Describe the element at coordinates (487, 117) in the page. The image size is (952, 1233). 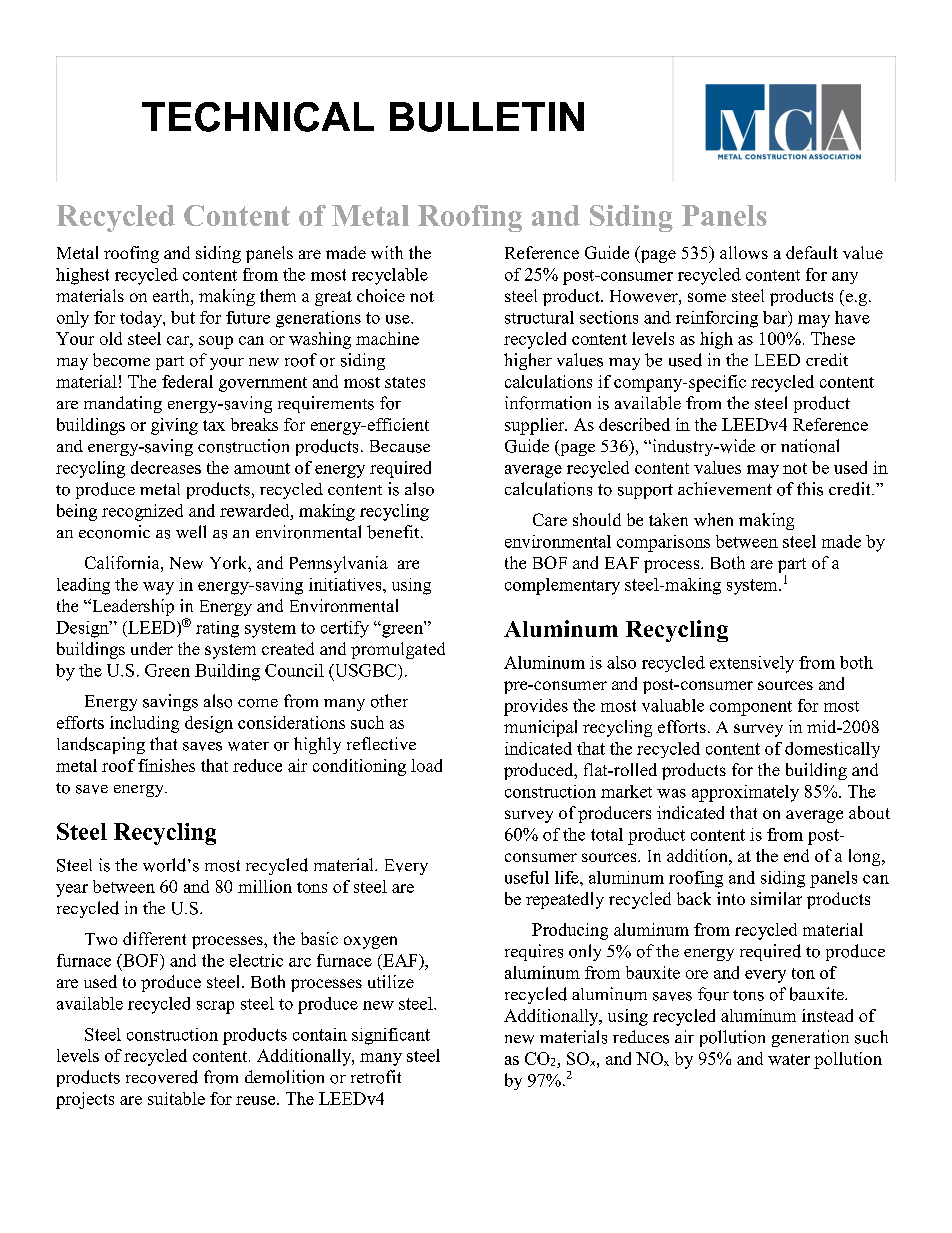
I see `BULLETIN` at that location.
